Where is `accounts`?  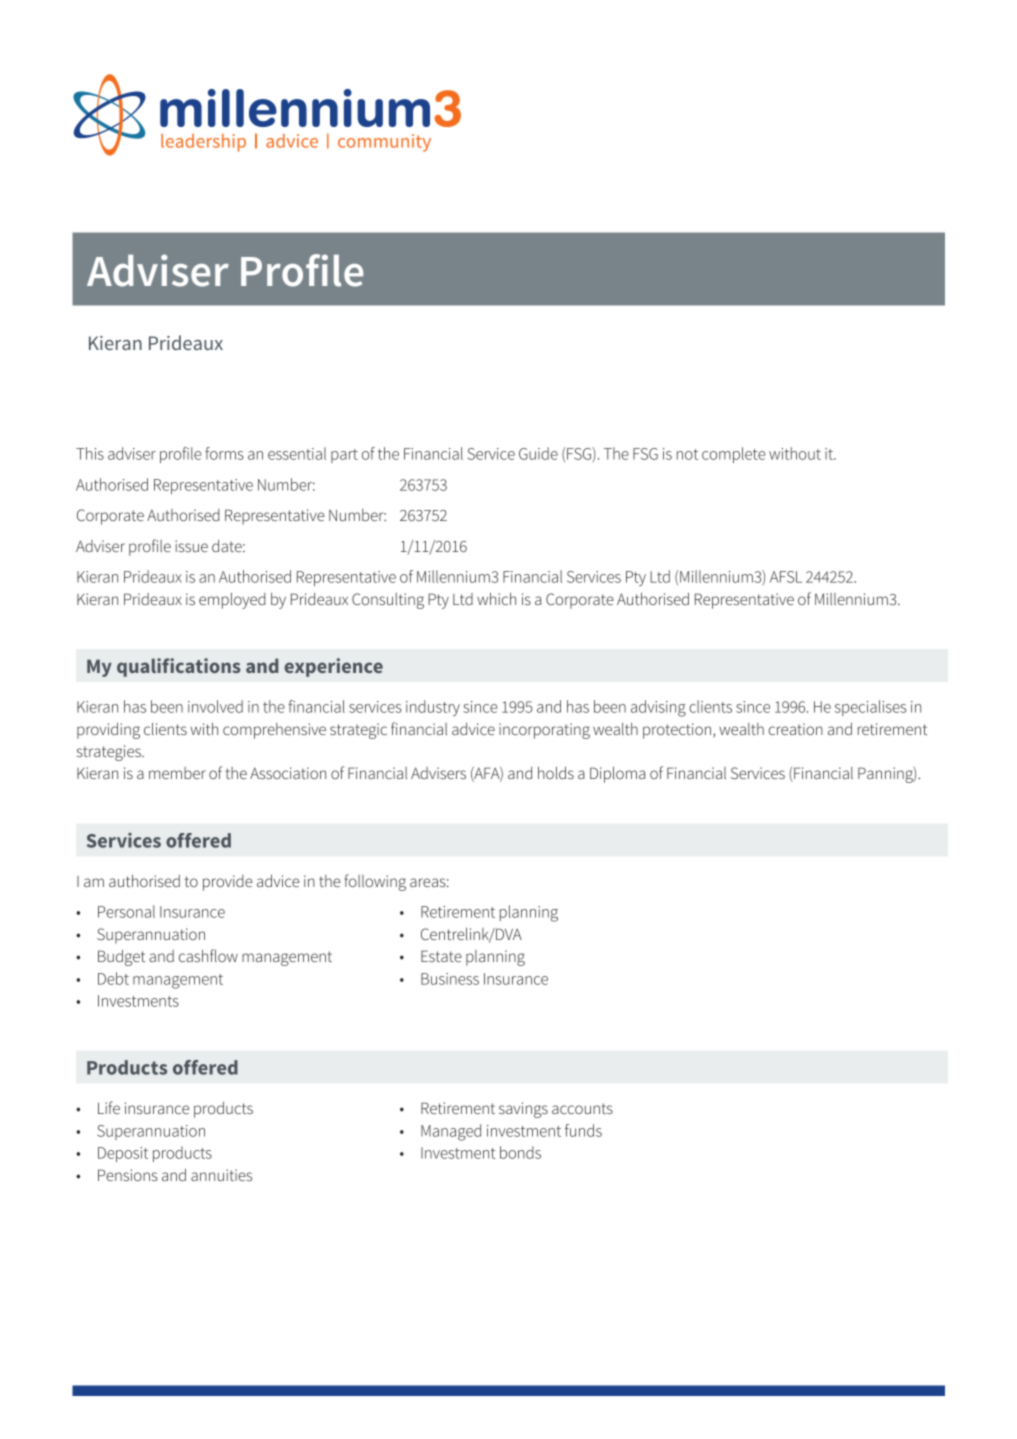 accounts is located at coordinates (582, 1108).
